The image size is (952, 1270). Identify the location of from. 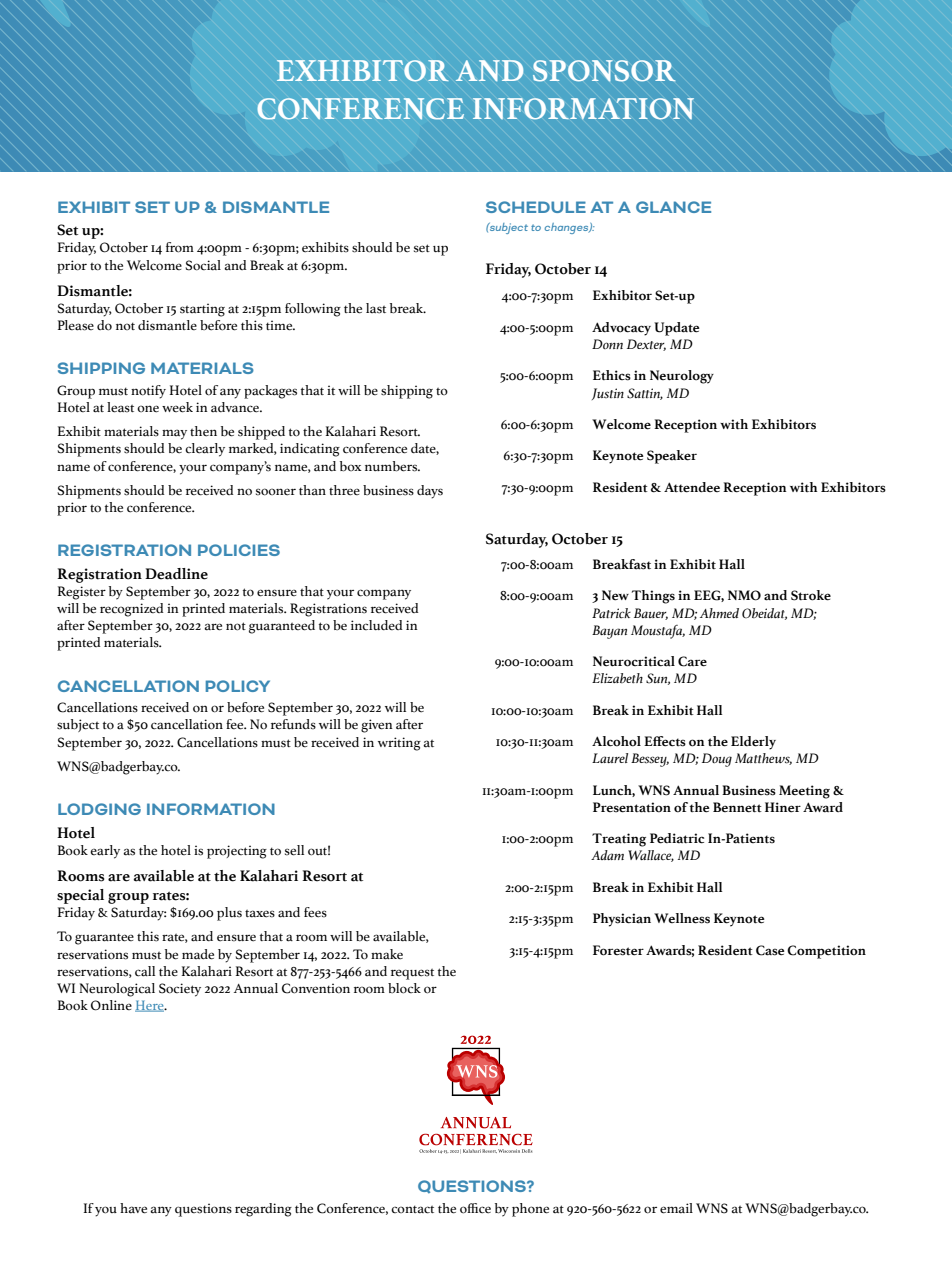
(180, 247).
